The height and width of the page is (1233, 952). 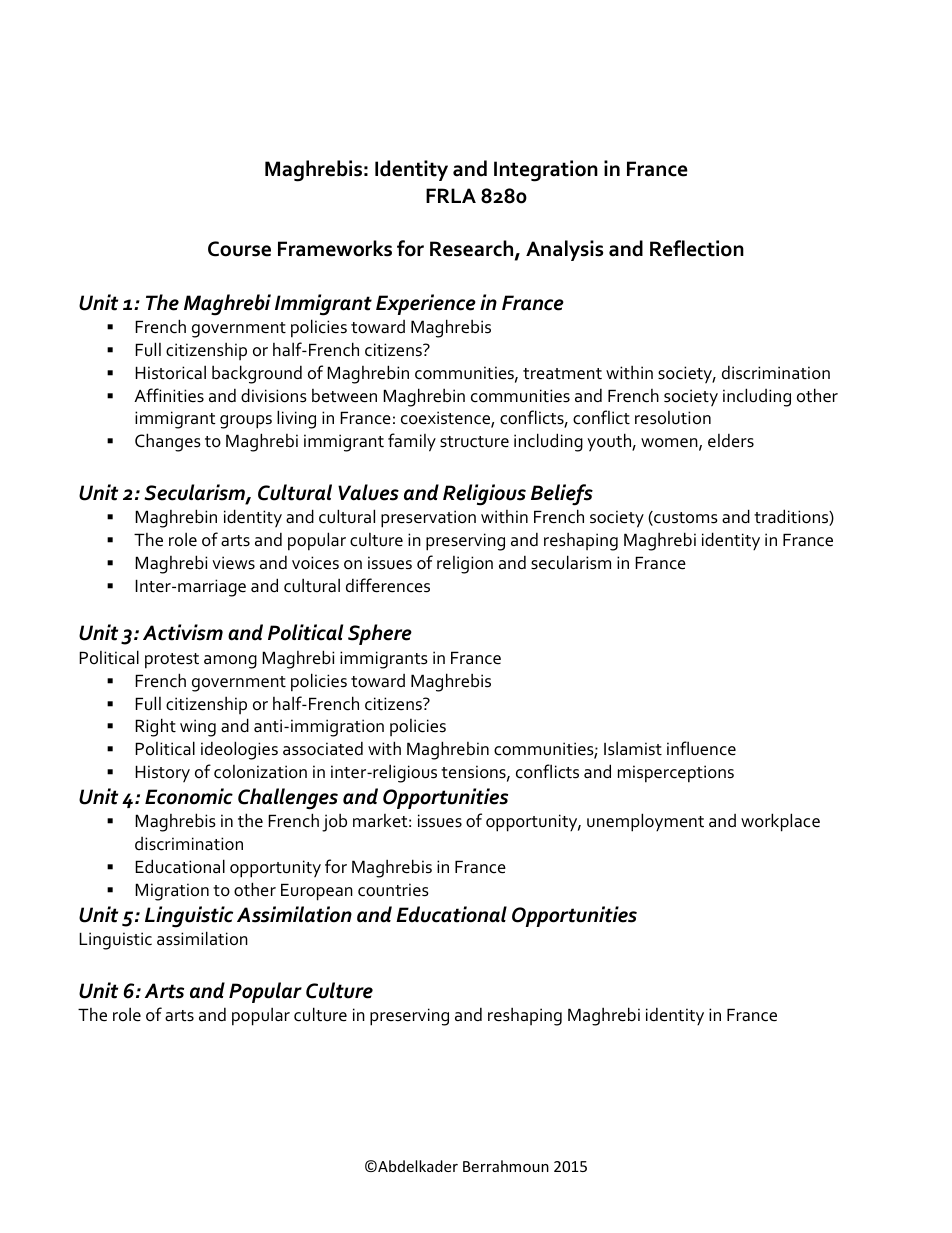 What do you see at coordinates (474, 442) in the page?
I see `structure` at bounding box center [474, 442].
